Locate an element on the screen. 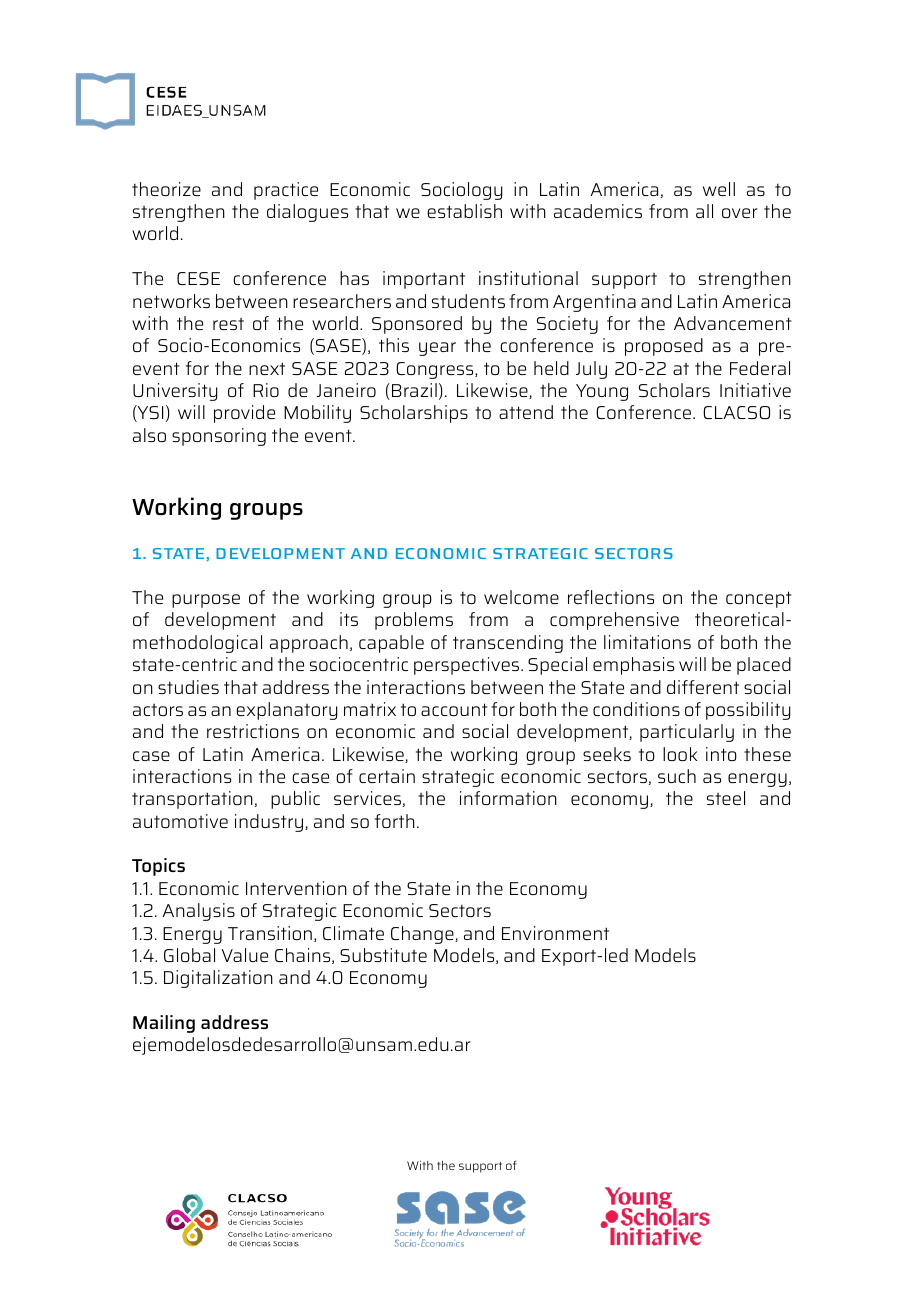  Digitalization is located at coordinates (218, 979).
